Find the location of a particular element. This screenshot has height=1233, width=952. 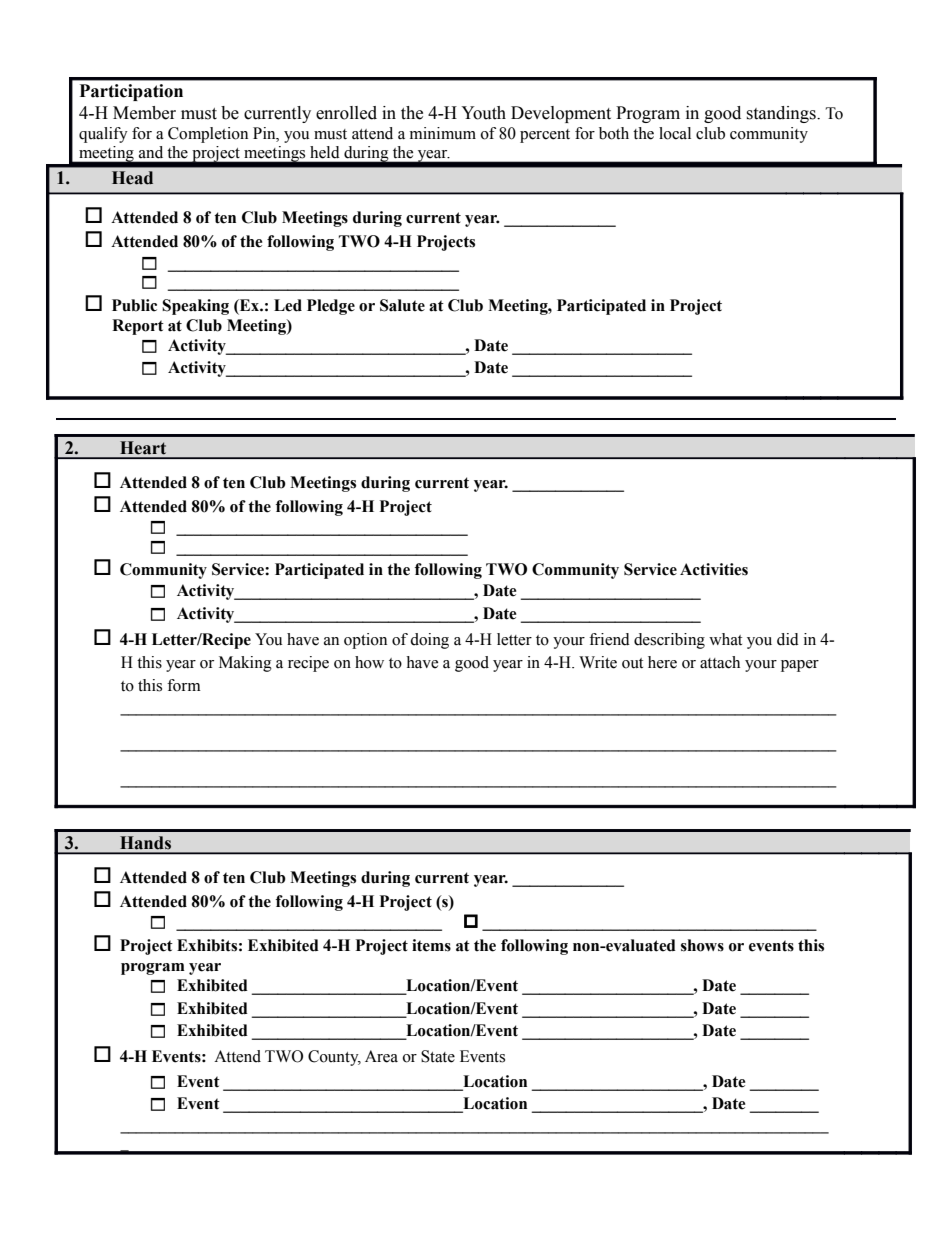

shows is located at coordinates (702, 945).
